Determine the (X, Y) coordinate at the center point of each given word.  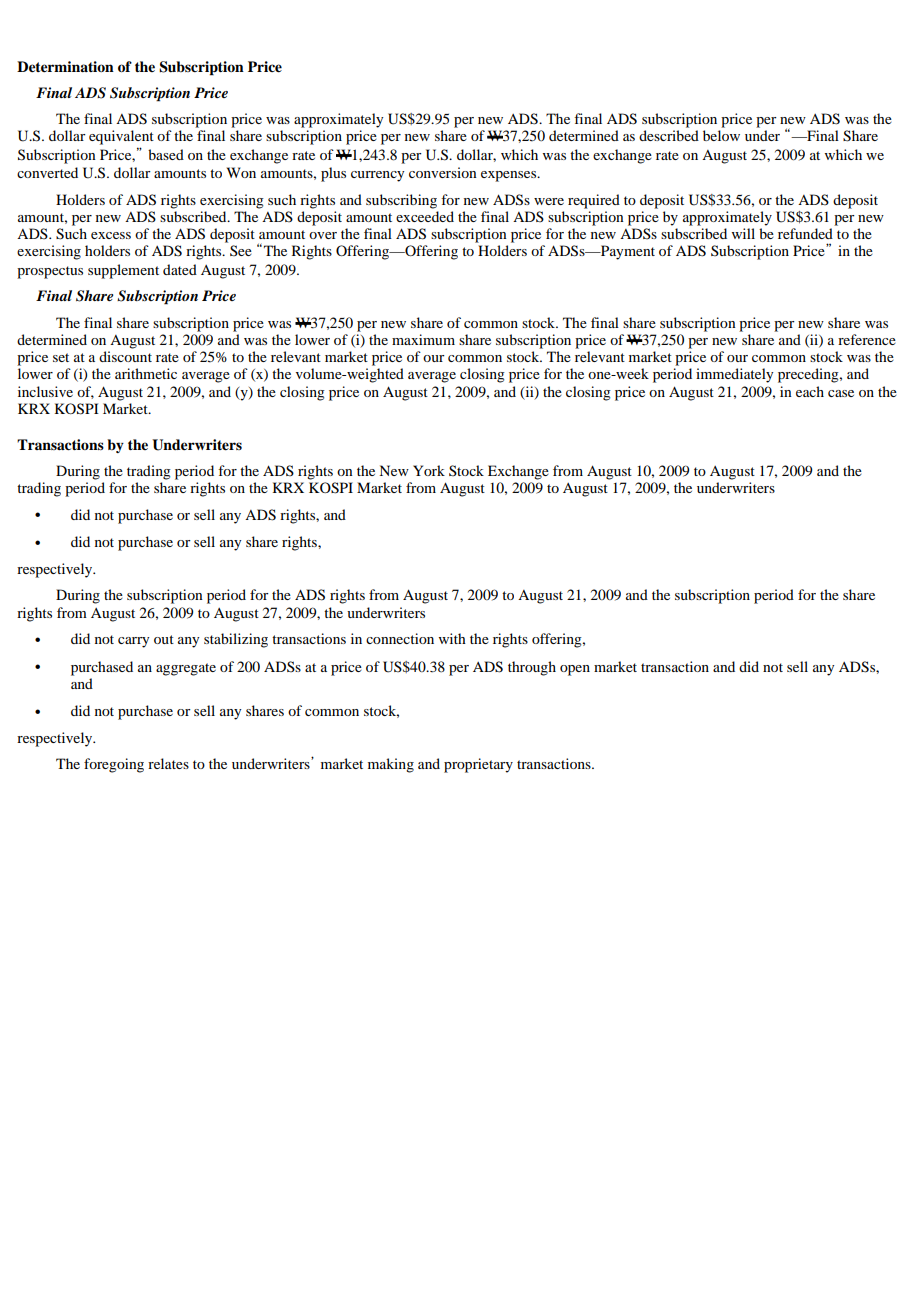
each (810, 391)
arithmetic (146, 373)
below (721, 135)
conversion (443, 172)
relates (168, 763)
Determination (65, 66)
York (429, 470)
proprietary (478, 765)
